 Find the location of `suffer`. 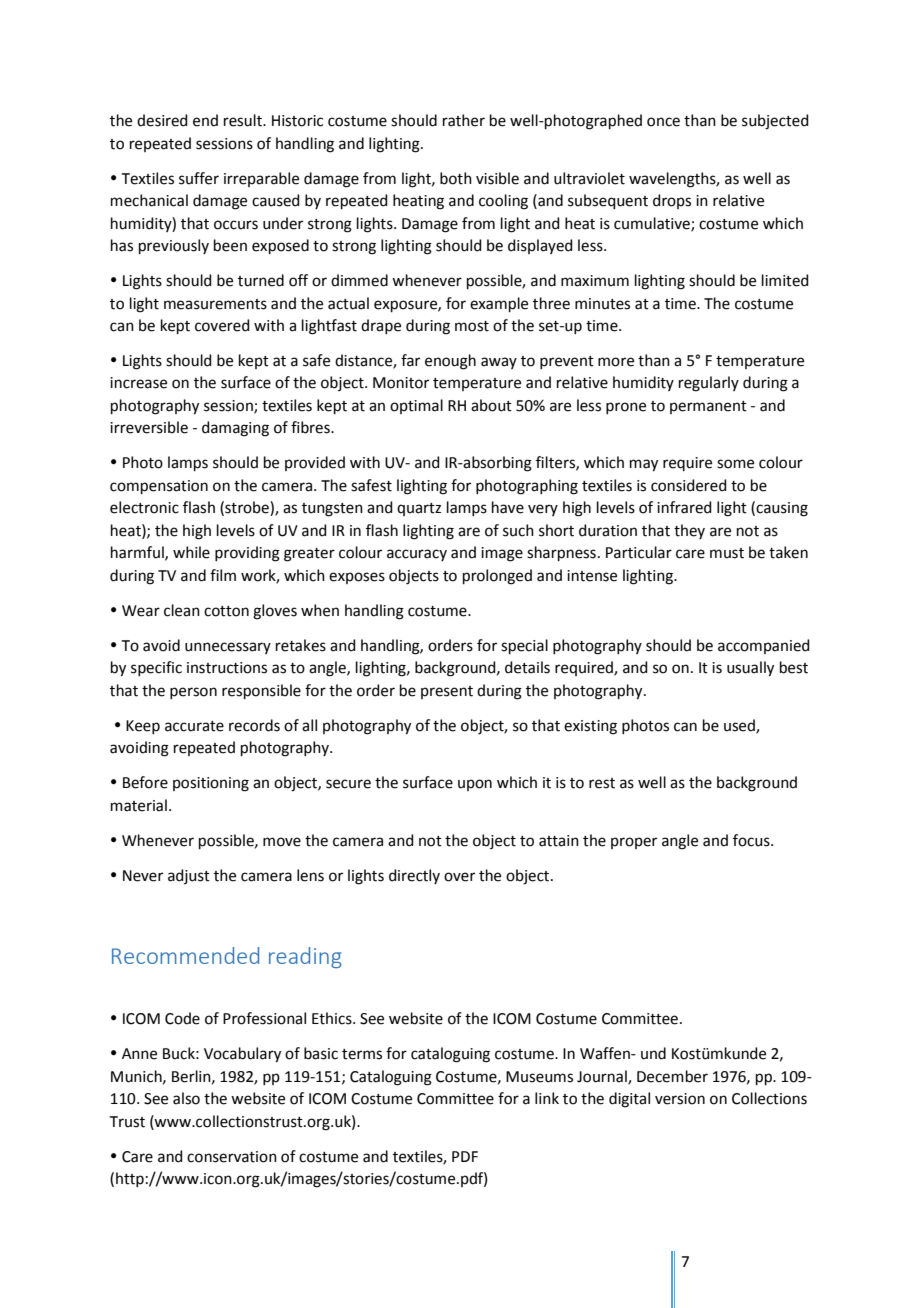

suffer is located at coordinates (199, 178).
